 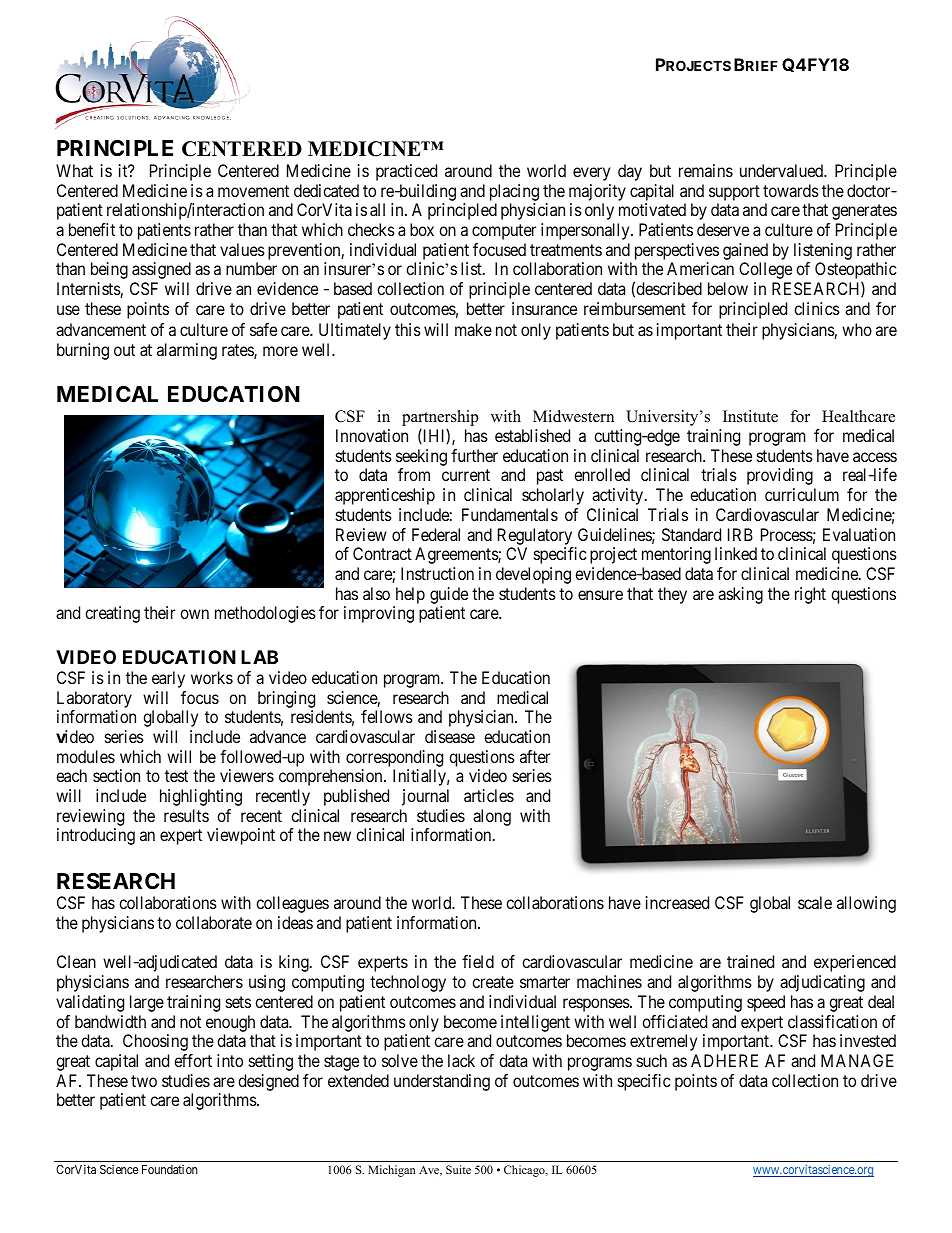 What do you see at coordinates (168, 679) in the screenshot?
I see `early` at bounding box center [168, 679].
